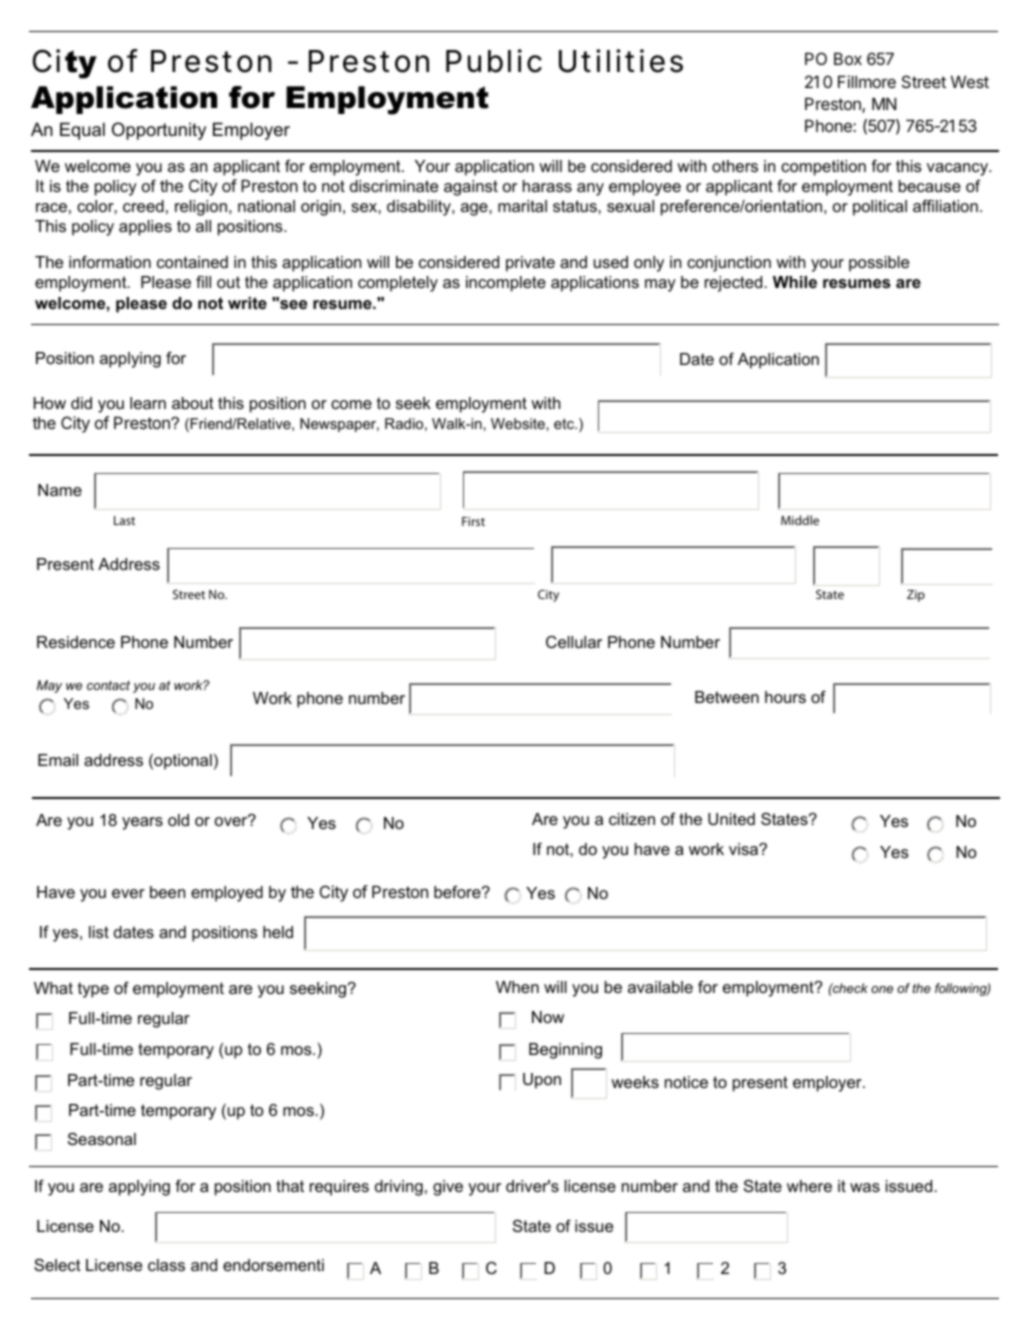 The height and width of the screenshot is (1330, 1027). I want to click on learn, so click(148, 403).
